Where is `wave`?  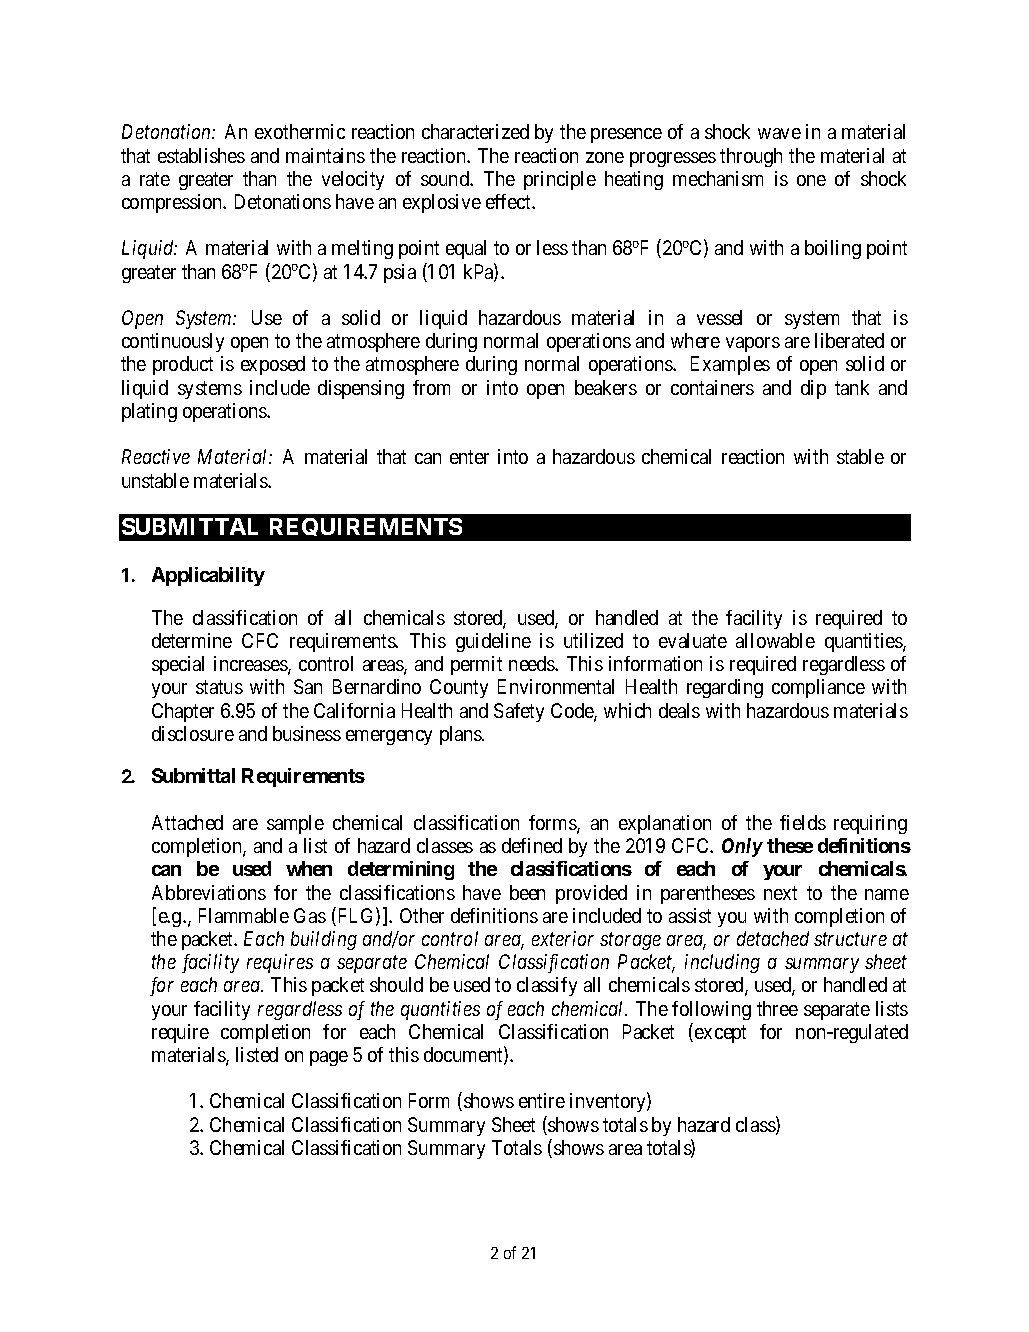
wave is located at coordinates (779, 133).
